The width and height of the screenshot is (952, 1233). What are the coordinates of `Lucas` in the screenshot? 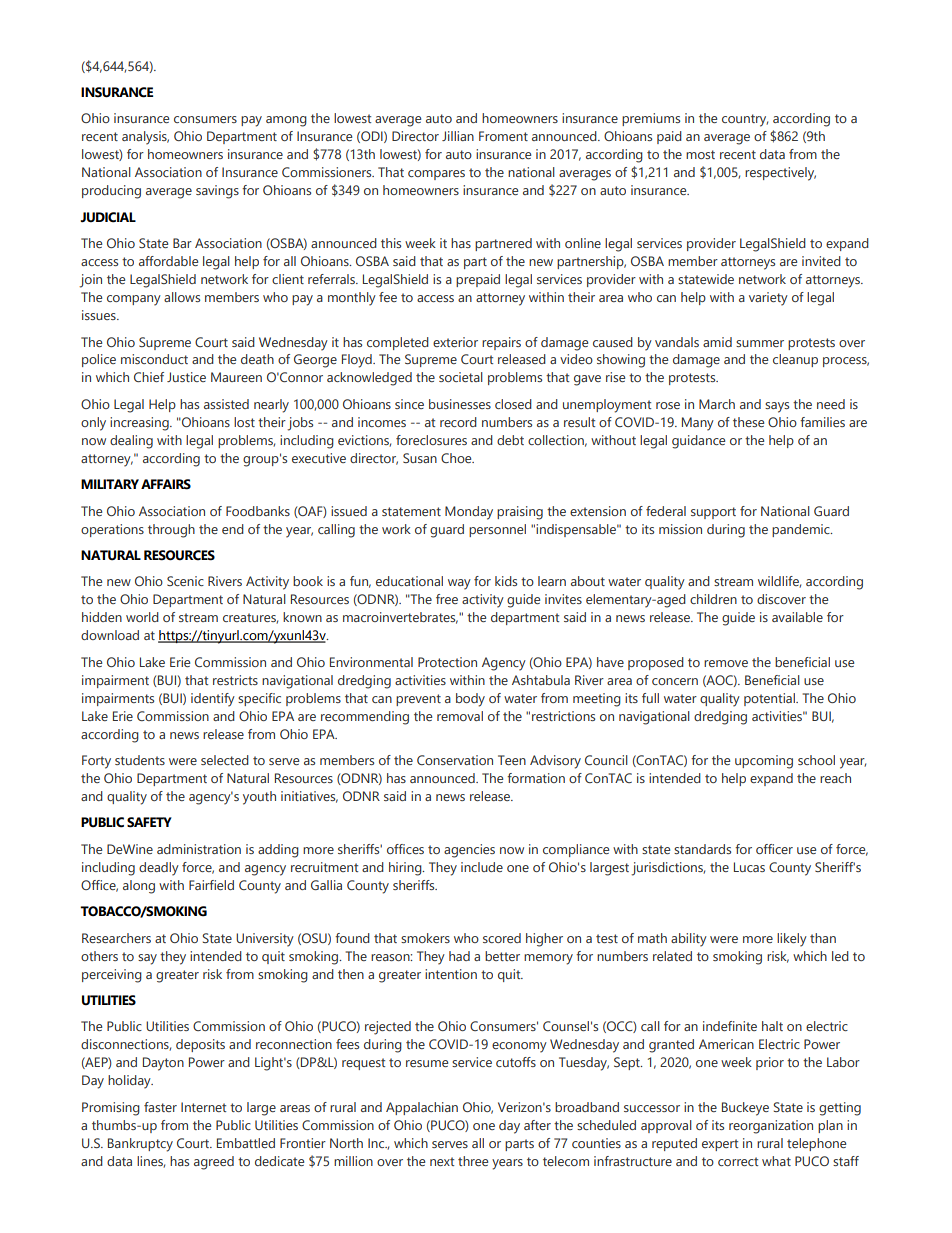 It's located at (749, 867).
